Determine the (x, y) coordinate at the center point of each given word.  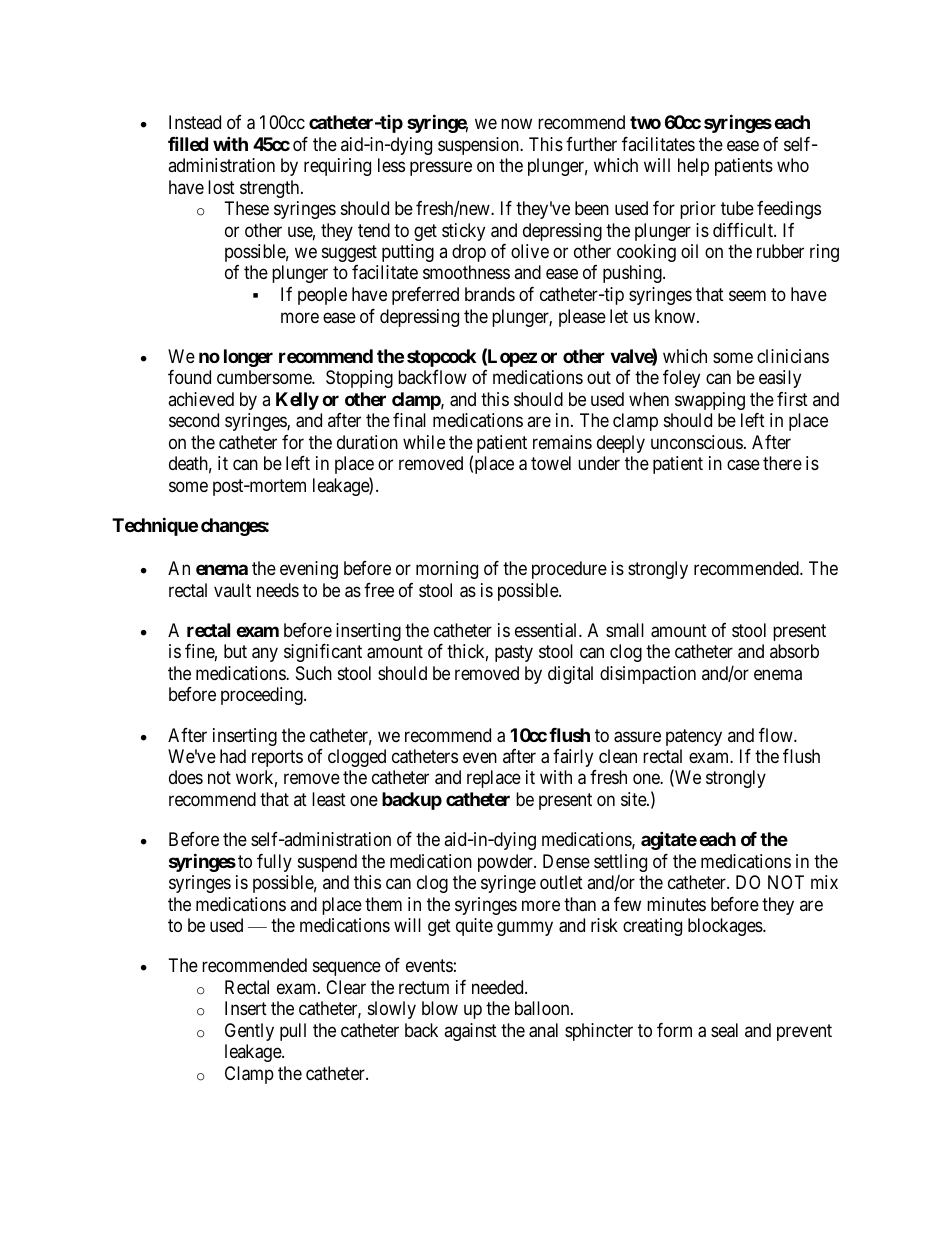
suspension (479, 146)
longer (248, 358)
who (793, 165)
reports (277, 758)
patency (694, 737)
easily (780, 379)
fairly (573, 758)
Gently (249, 1032)
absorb (794, 651)
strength (271, 189)
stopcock (441, 358)
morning (447, 570)
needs (278, 590)
